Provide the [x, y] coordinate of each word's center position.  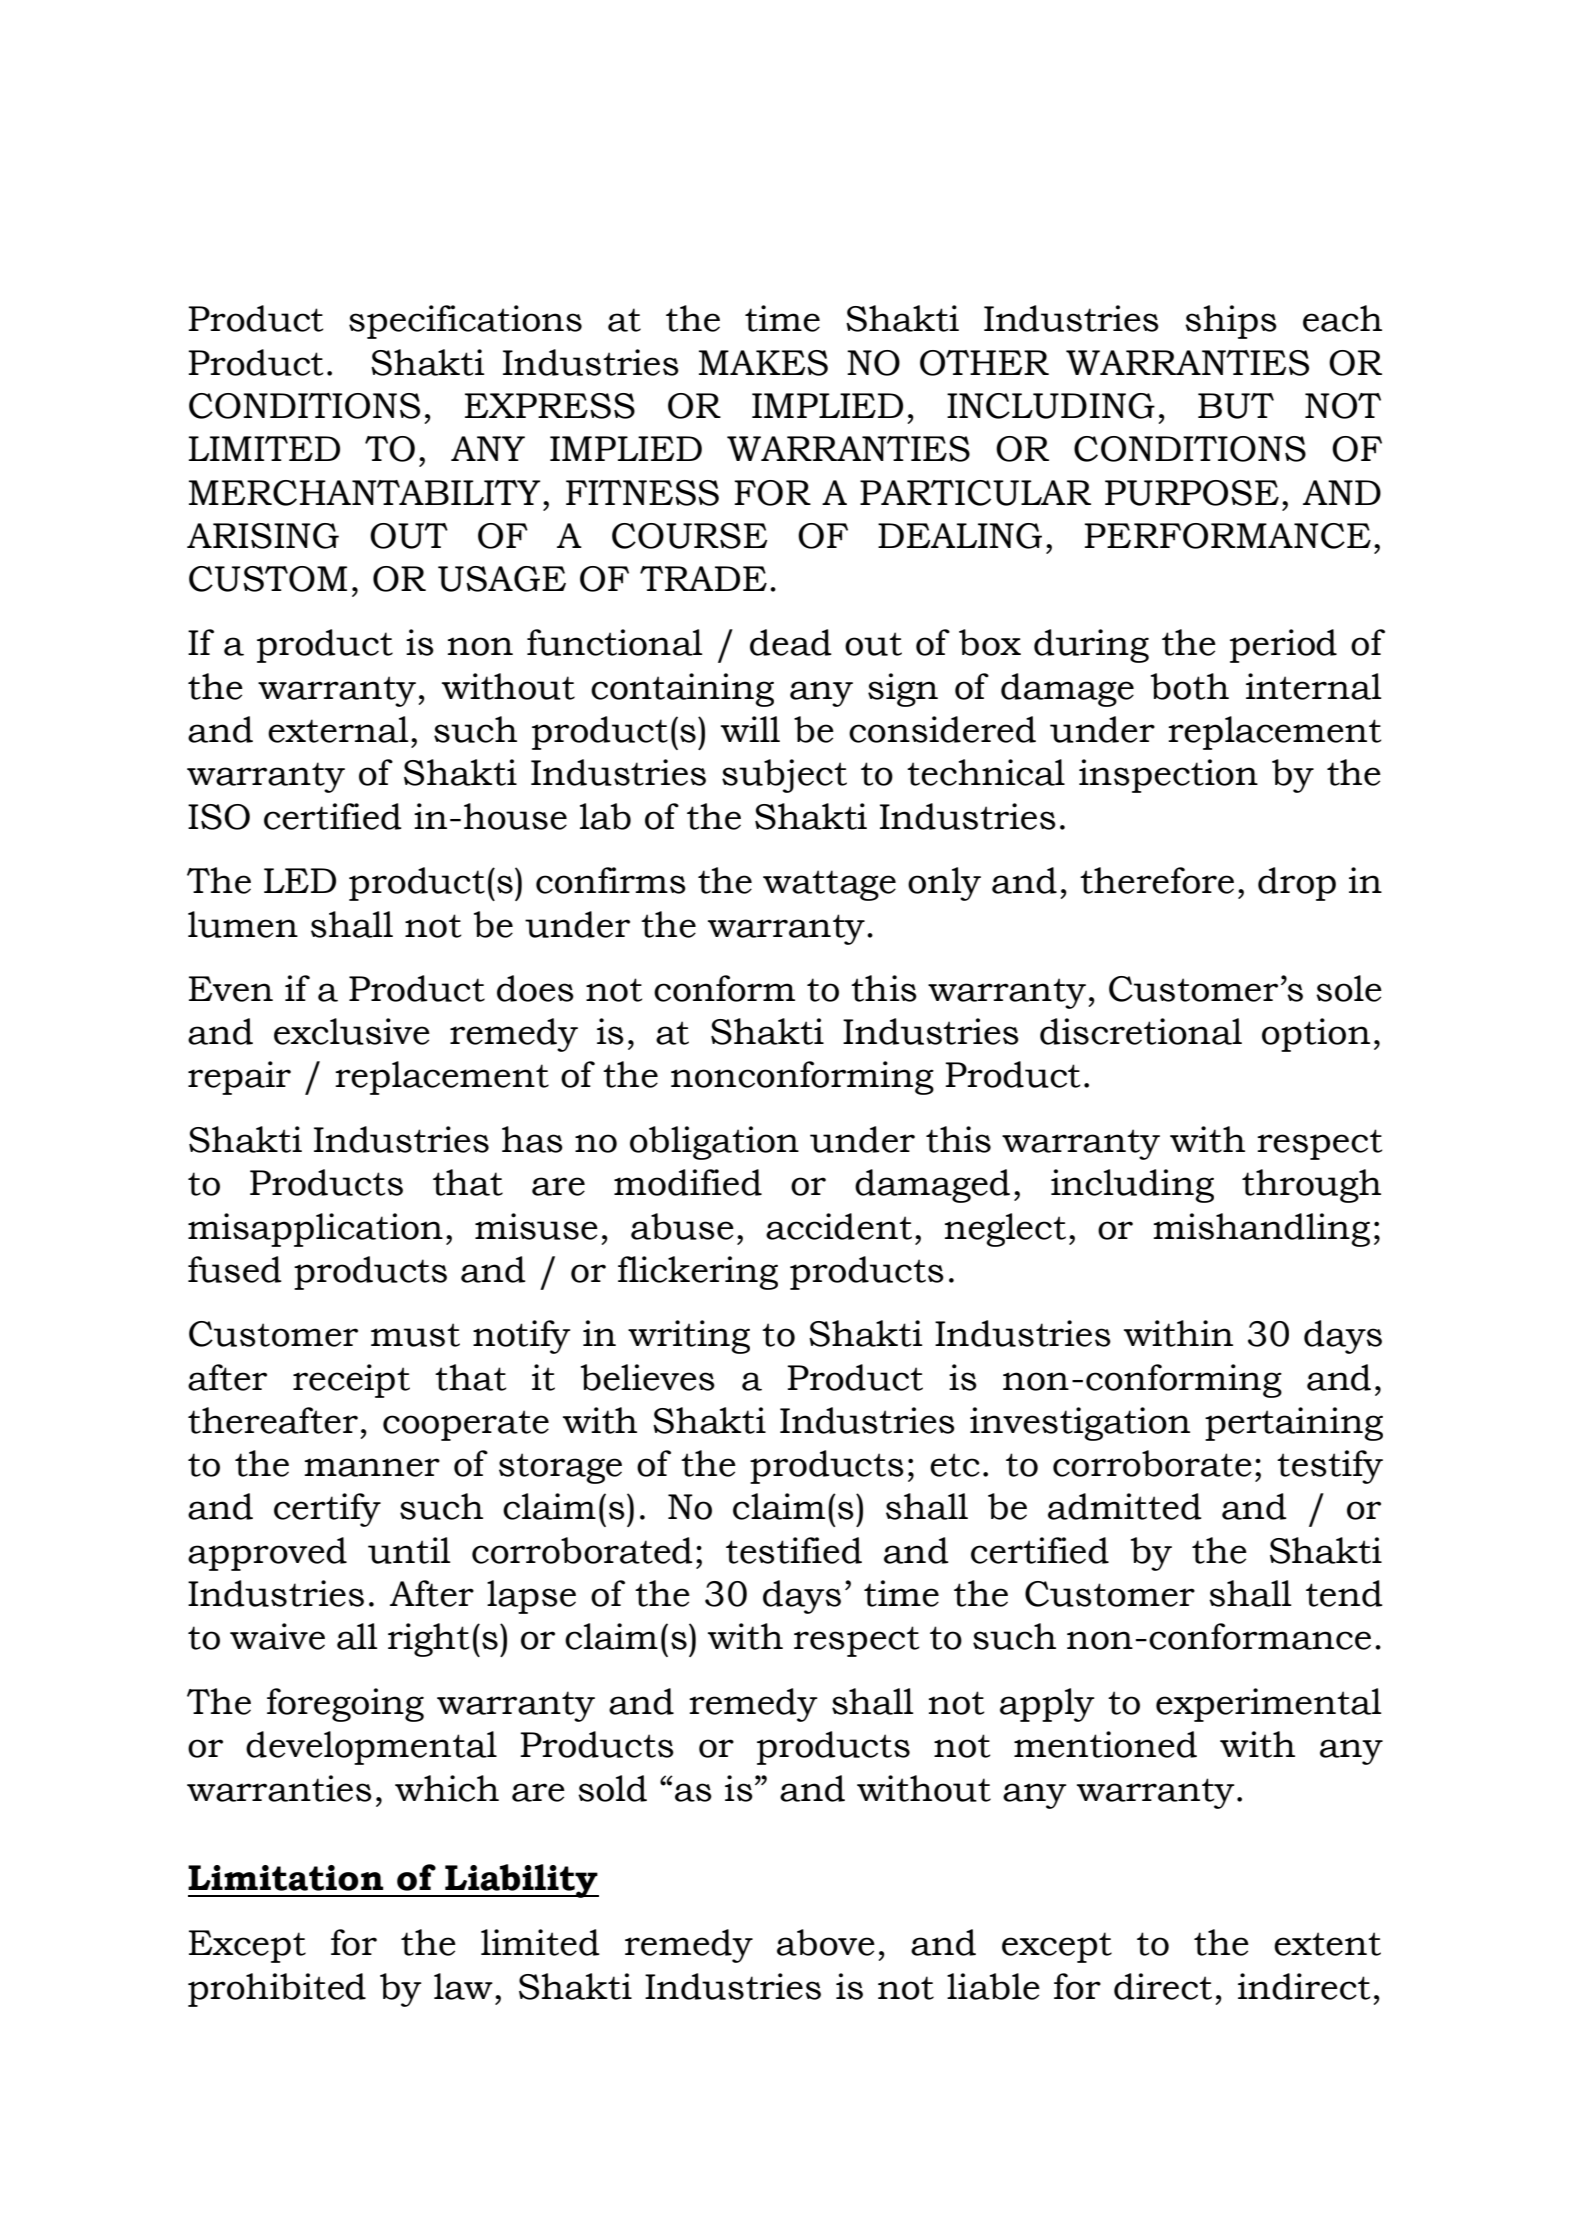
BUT [1236, 406]
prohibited [277, 1990]
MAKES [763, 363]
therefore [1157, 880]
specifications [465, 322]
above [826, 1942]
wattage [829, 885]
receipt [351, 1381]
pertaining [1294, 1424]
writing [689, 1337]
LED [300, 880]
